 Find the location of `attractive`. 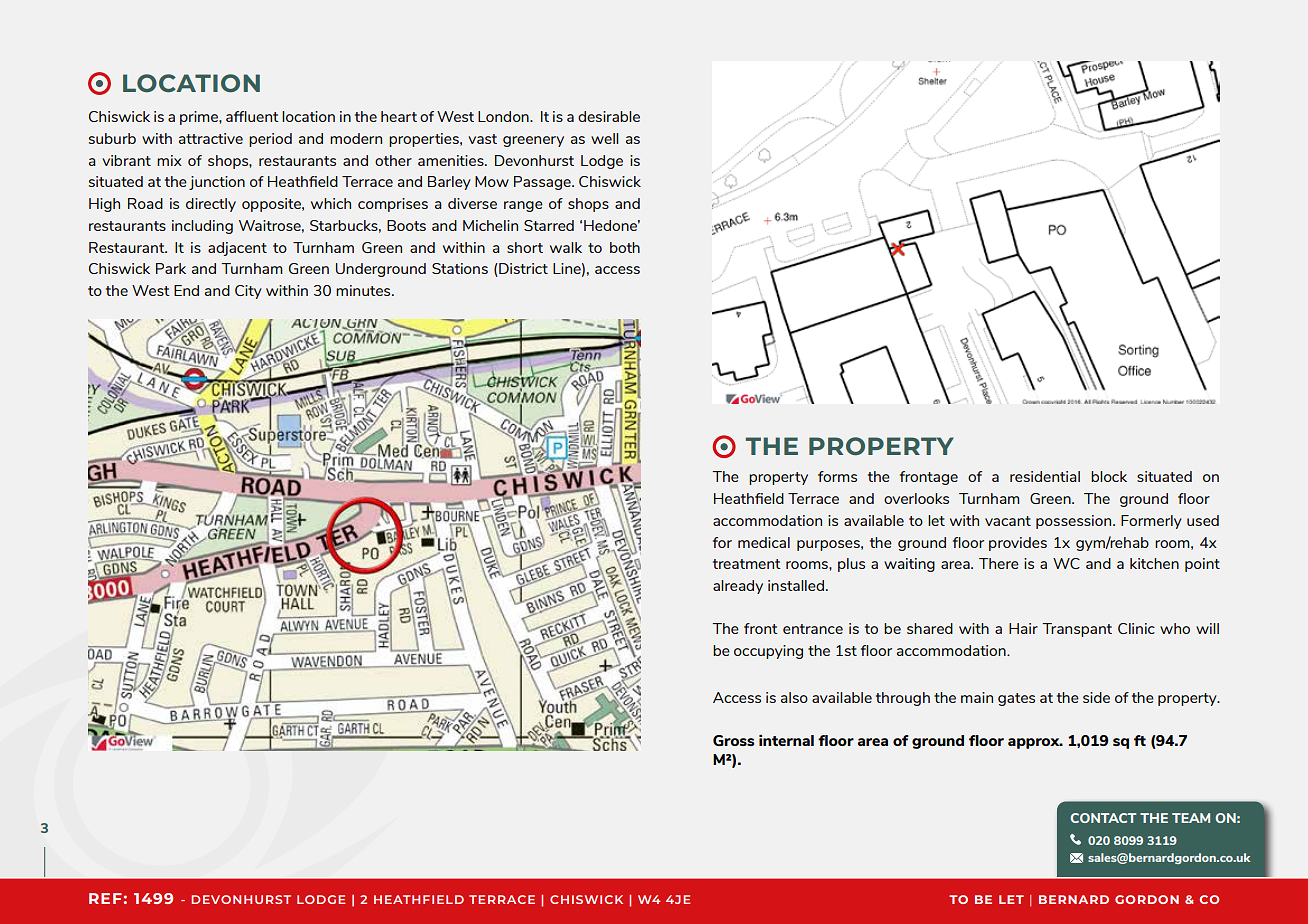

attractive is located at coordinates (211, 138).
